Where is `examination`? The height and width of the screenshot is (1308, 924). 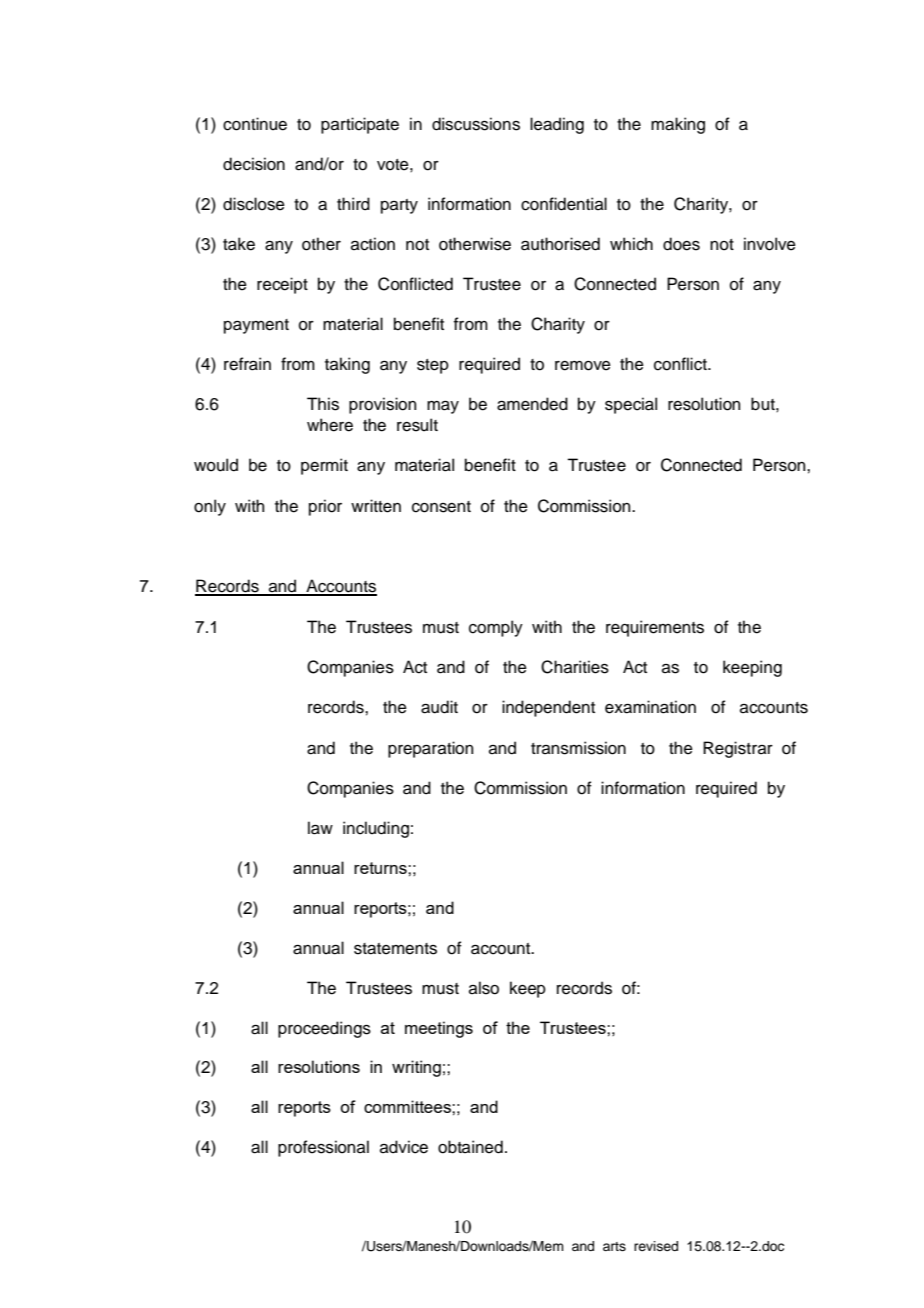 examination is located at coordinates (650, 707).
